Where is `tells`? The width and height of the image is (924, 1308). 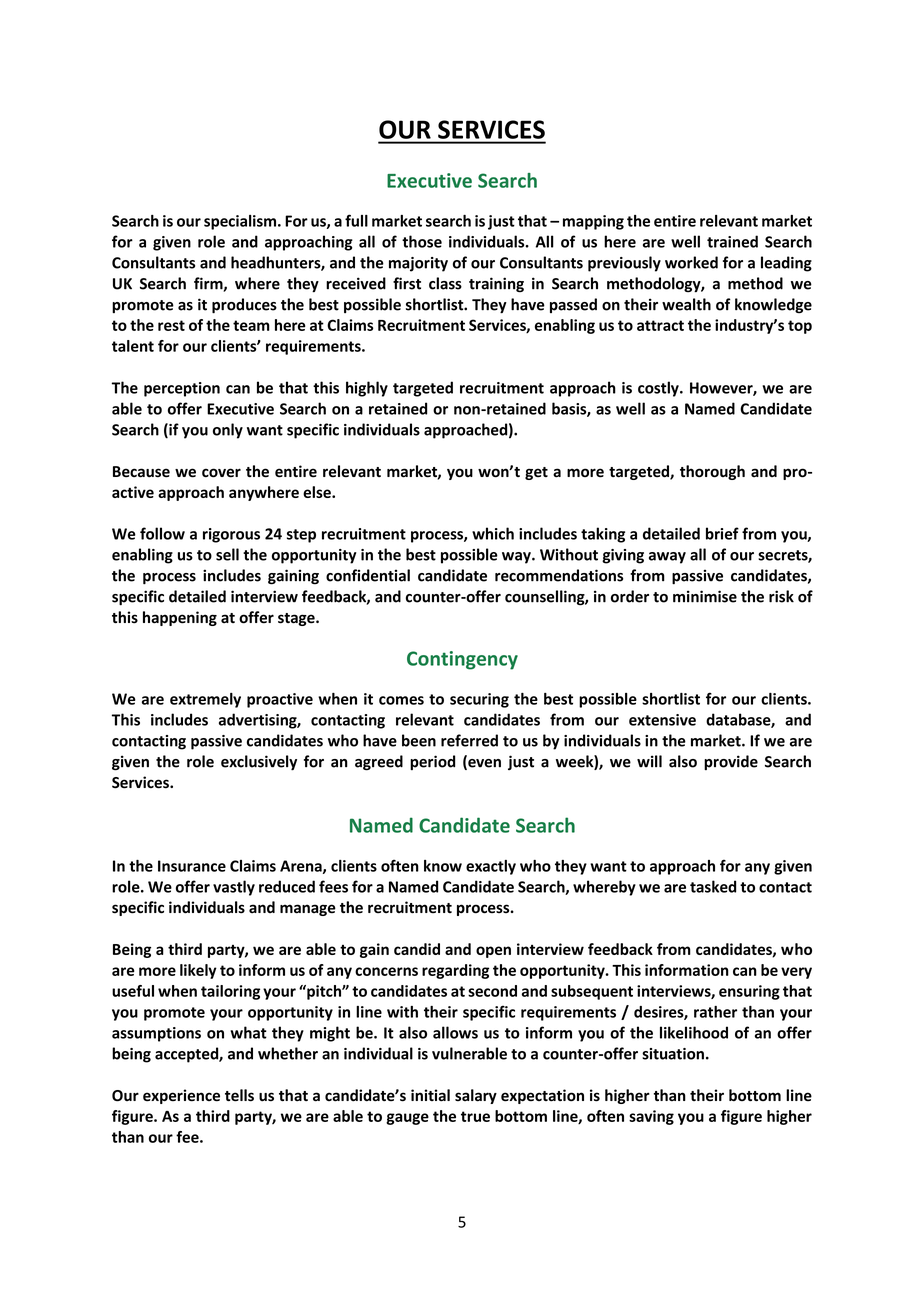 tells is located at coordinates (239, 1095).
